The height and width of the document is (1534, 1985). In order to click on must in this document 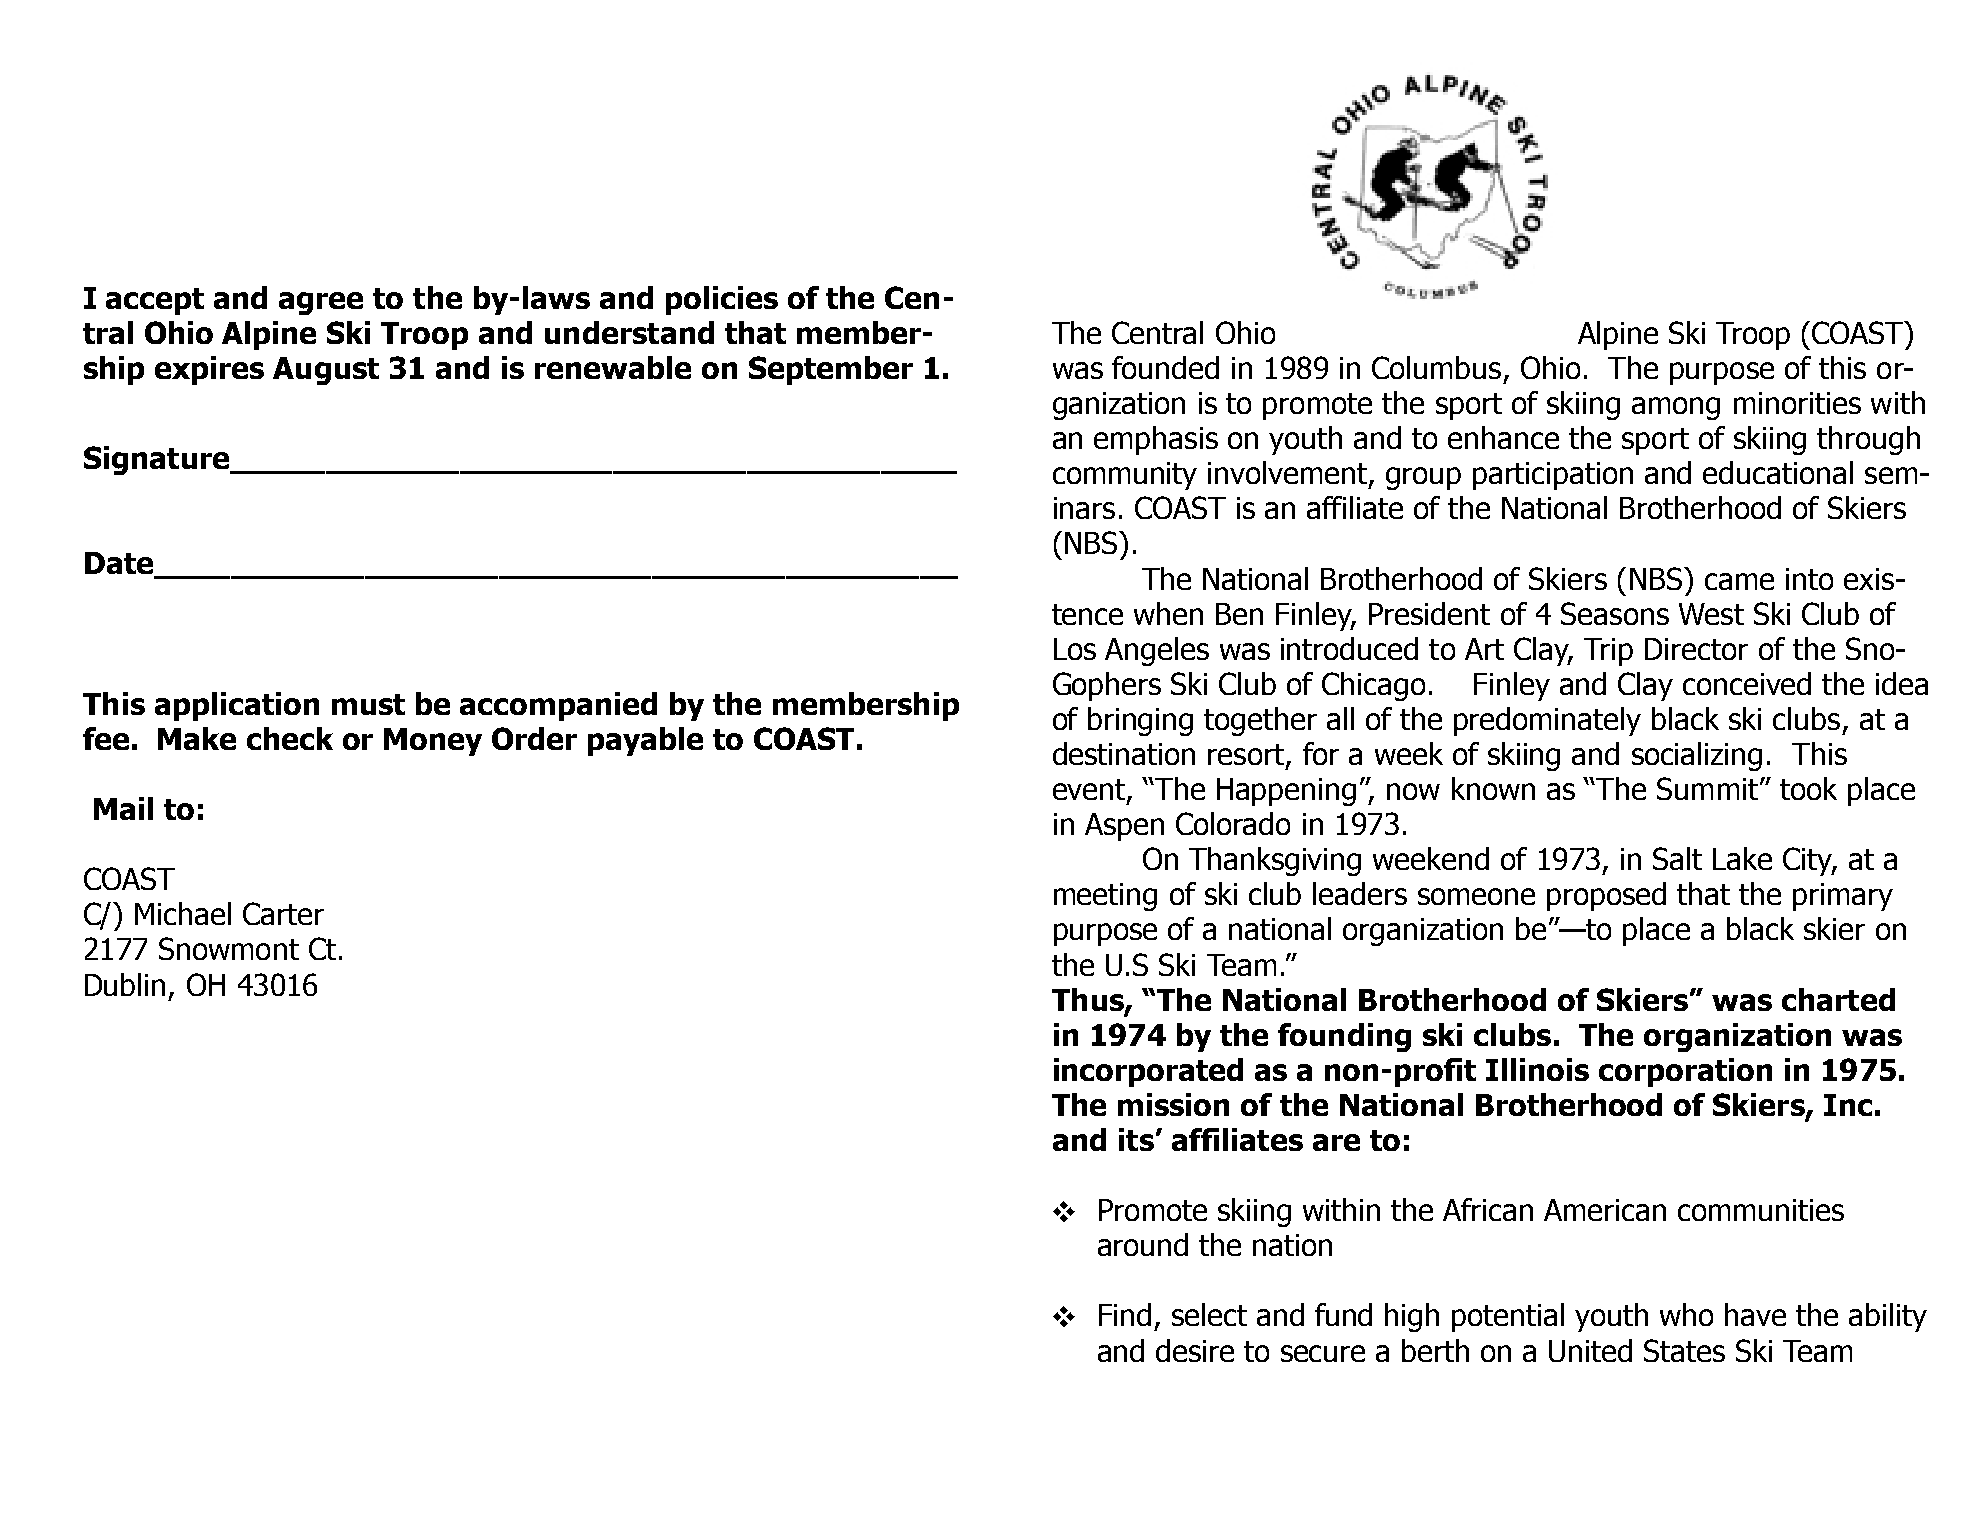, I will do `click(368, 704)`.
